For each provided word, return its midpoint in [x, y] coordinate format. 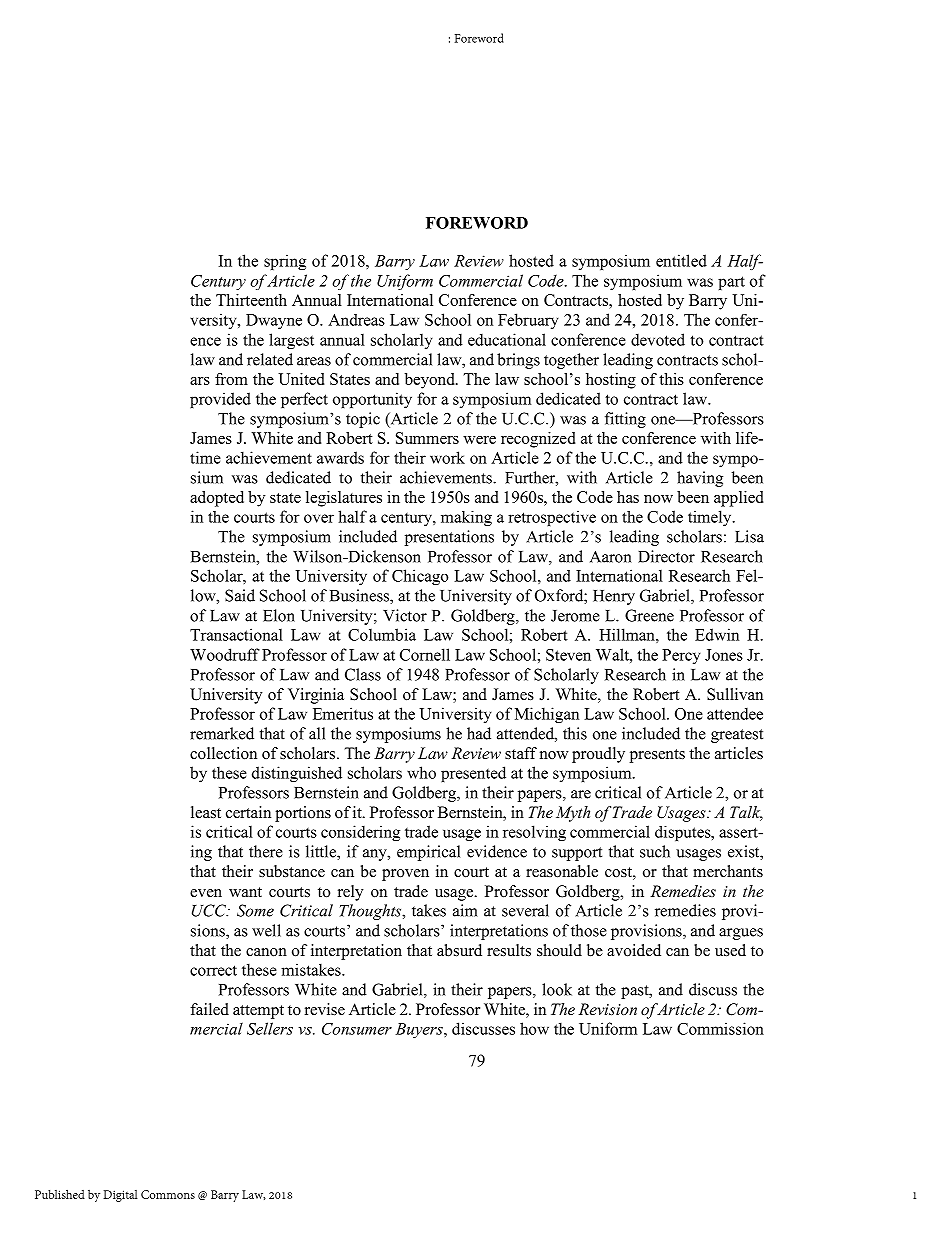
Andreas [356, 320]
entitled [681, 260]
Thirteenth [251, 300]
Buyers [420, 1030]
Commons [168, 1194]
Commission [720, 1028]
